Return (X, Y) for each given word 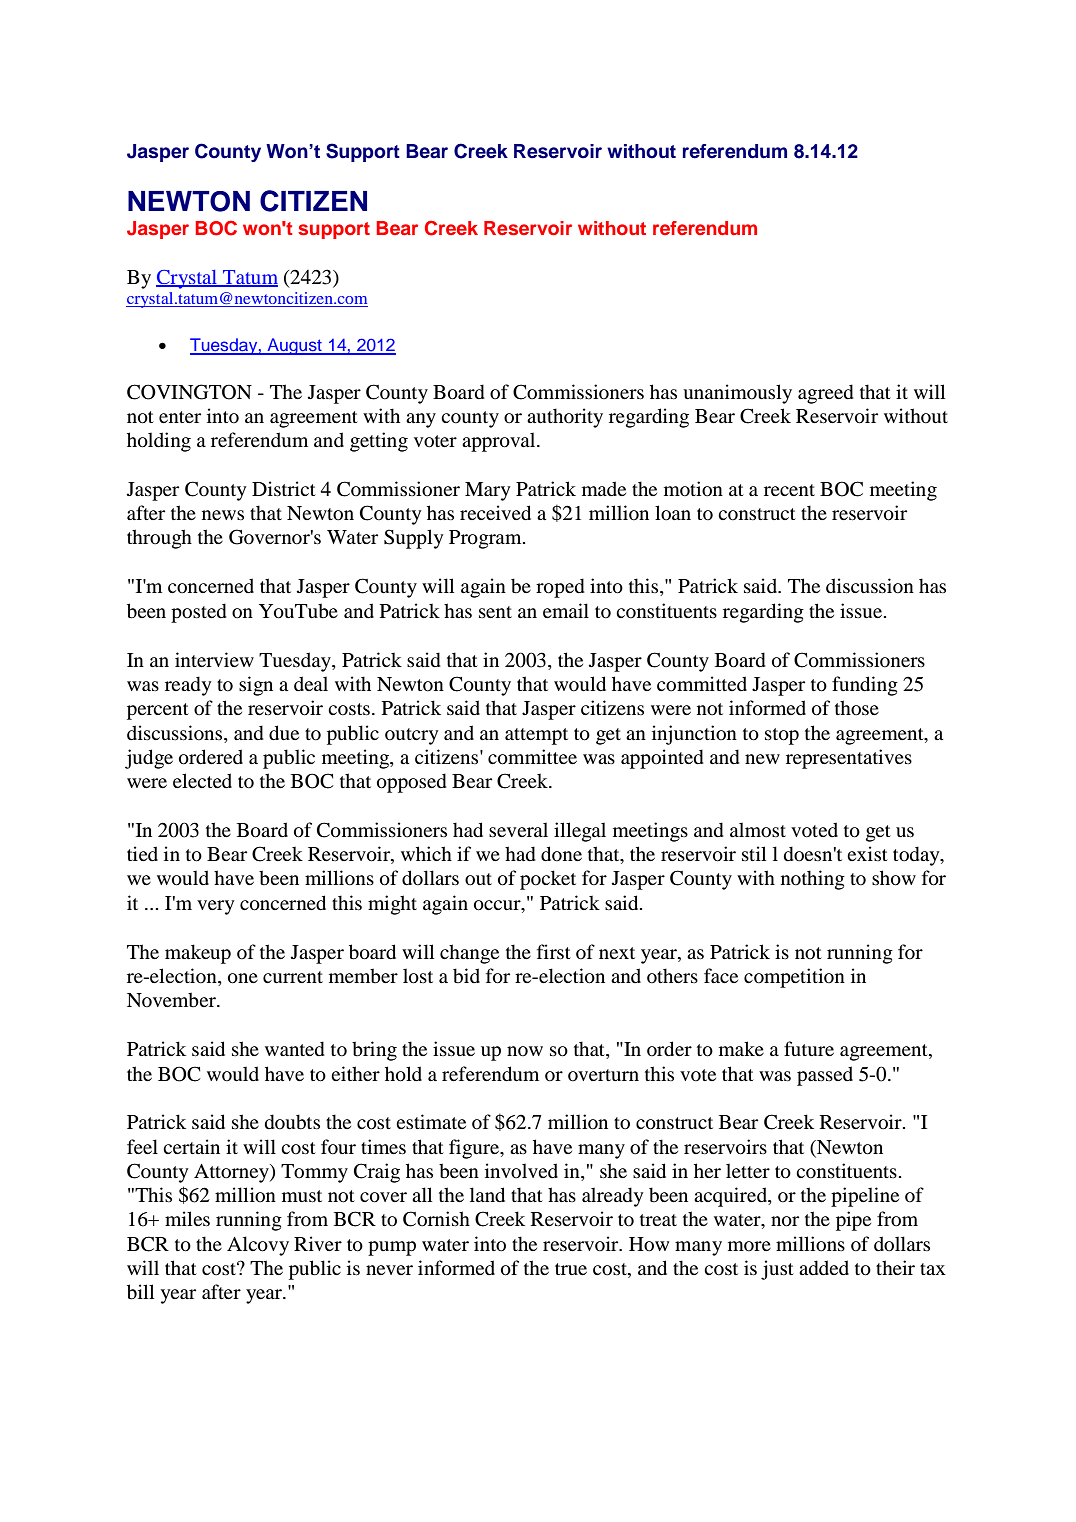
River (318, 1243)
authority (565, 418)
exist (867, 853)
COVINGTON (189, 392)
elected (202, 780)
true (571, 1269)
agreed (826, 394)
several (518, 829)
